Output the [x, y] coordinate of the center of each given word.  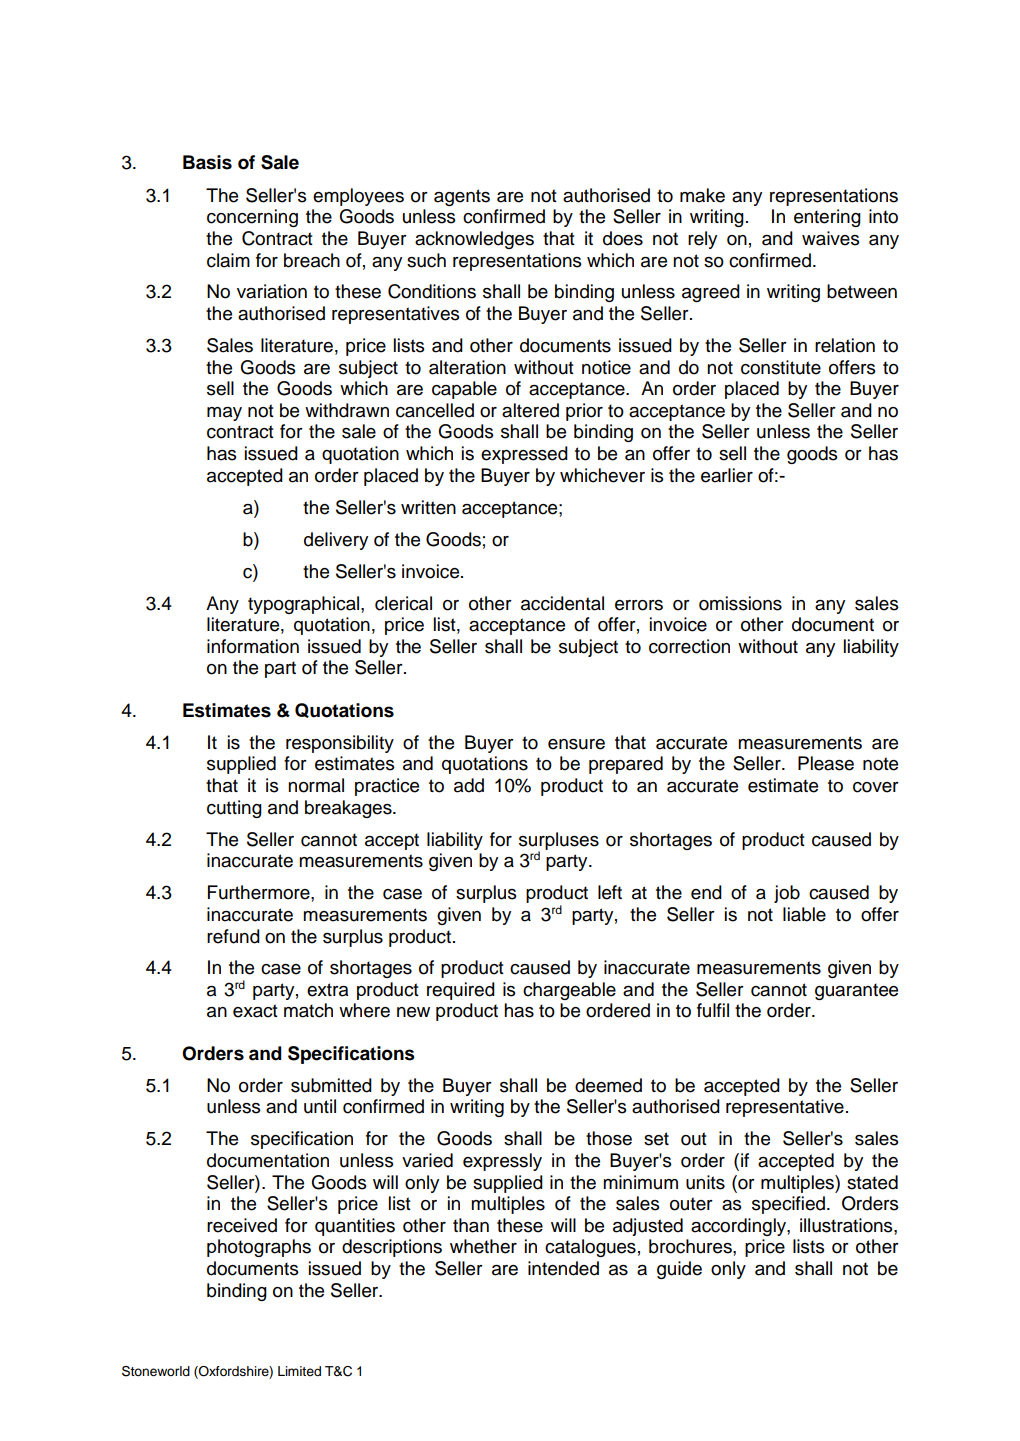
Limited [299, 1371]
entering [827, 218]
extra [327, 990]
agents [462, 197]
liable [804, 914]
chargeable [569, 991]
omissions [740, 603]
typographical [305, 605]
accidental [562, 603]
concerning [252, 218]
